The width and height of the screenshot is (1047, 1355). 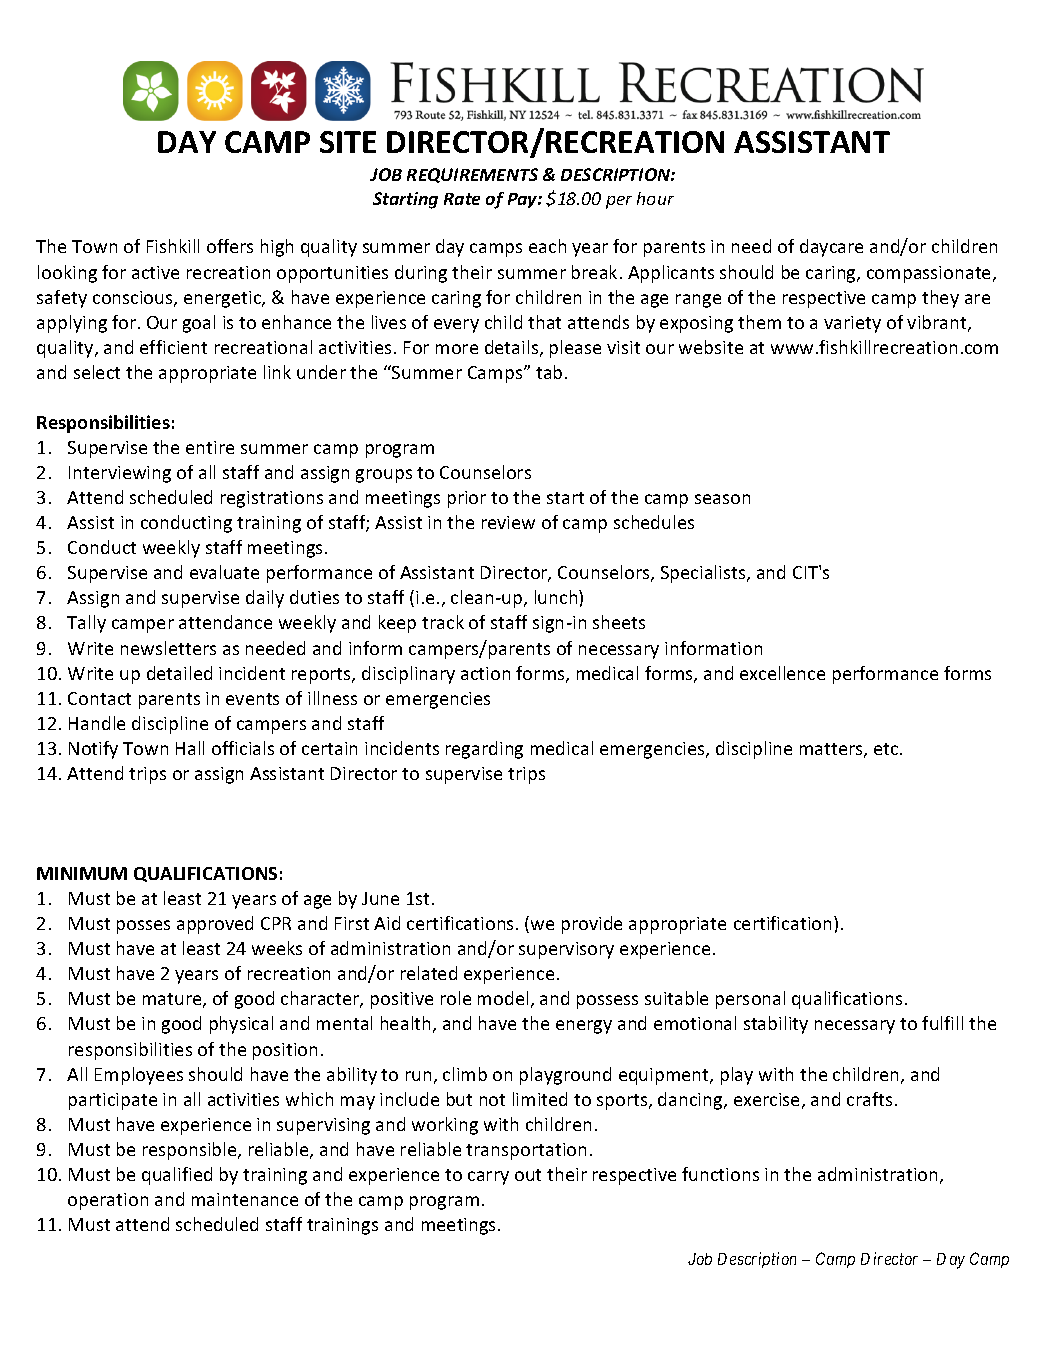 What do you see at coordinates (177, 1176) in the screenshot?
I see `qualified` at bounding box center [177, 1176].
